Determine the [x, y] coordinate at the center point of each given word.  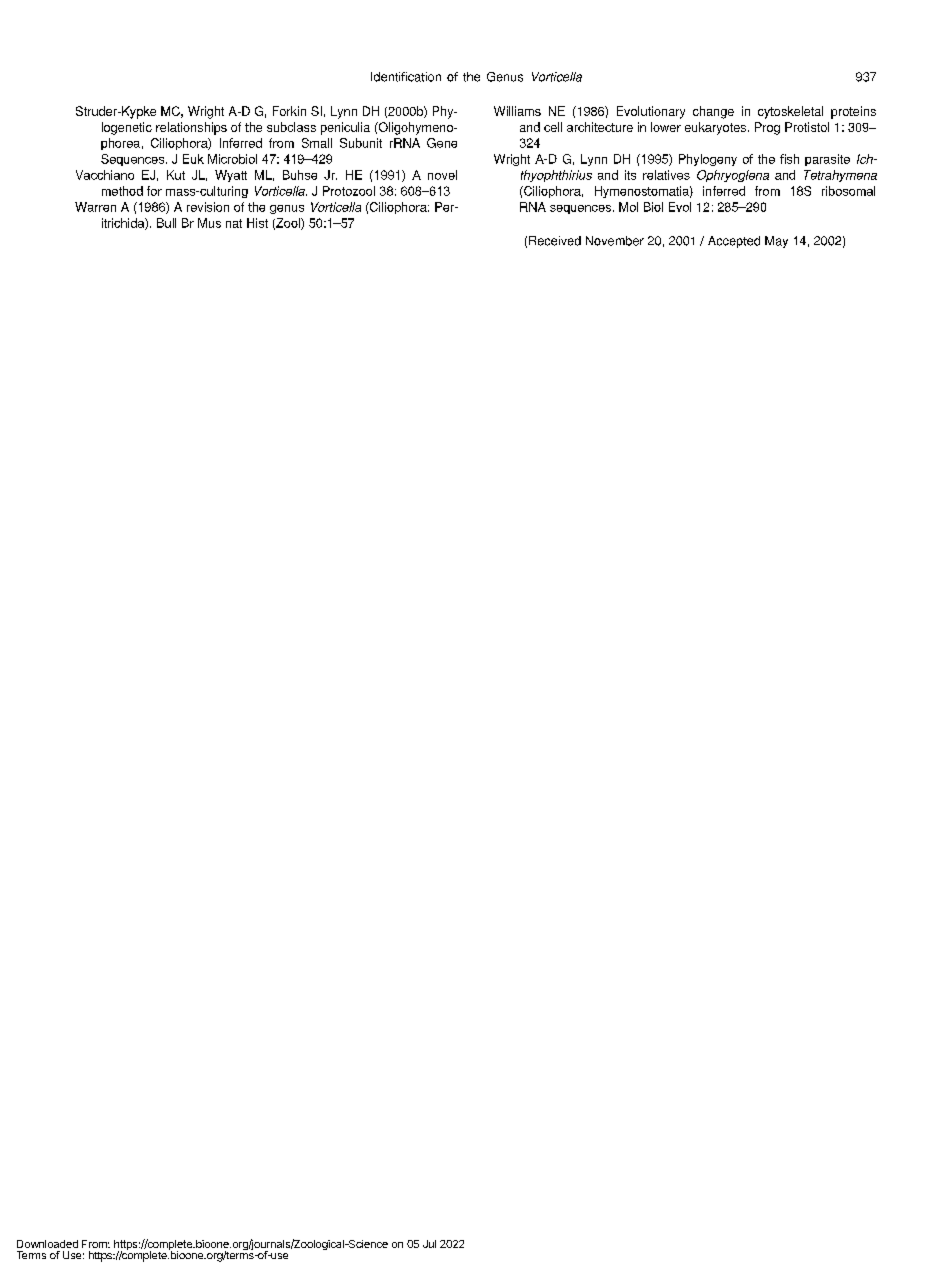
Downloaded [47, 1244]
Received [555, 241]
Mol [628, 207]
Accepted [734, 242]
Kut [176, 175]
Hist [257, 223]
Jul [429, 1244]
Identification [406, 77]
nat [234, 223]
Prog [767, 128]
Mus [209, 223]
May [776, 242]
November [615, 241]
